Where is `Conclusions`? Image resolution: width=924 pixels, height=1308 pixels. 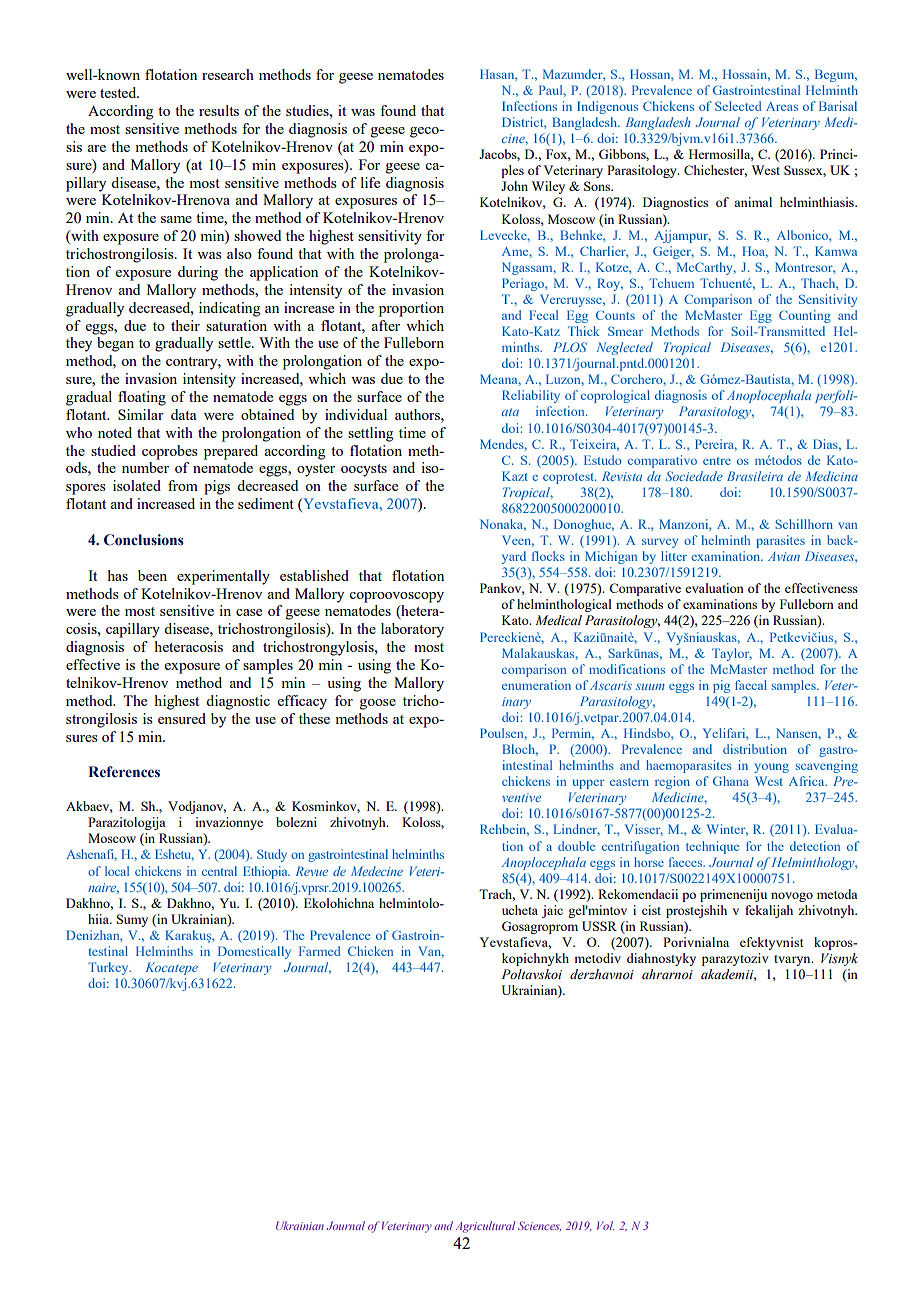
Conclusions is located at coordinates (144, 540).
